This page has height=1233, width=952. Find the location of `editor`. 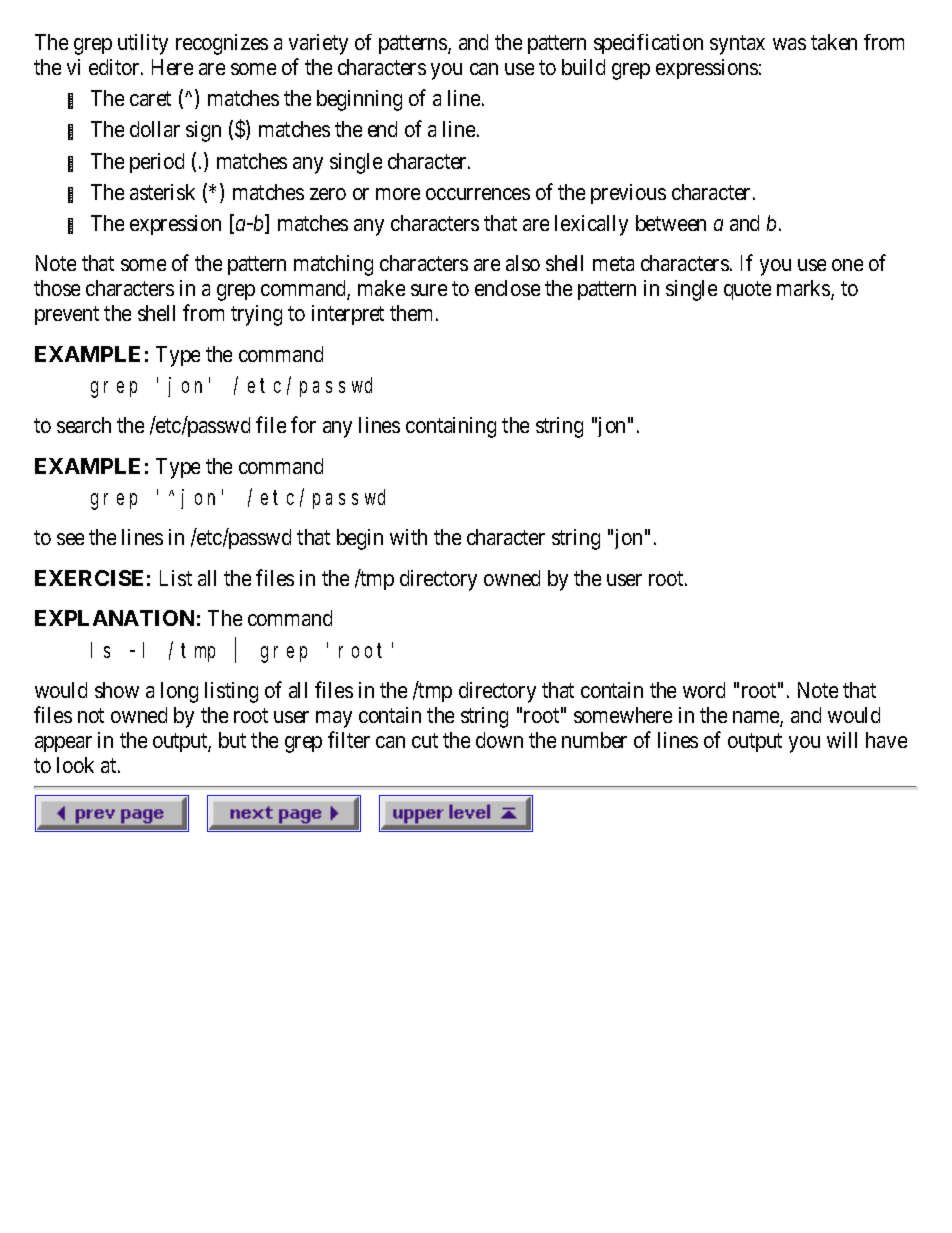

editor is located at coordinates (115, 67).
